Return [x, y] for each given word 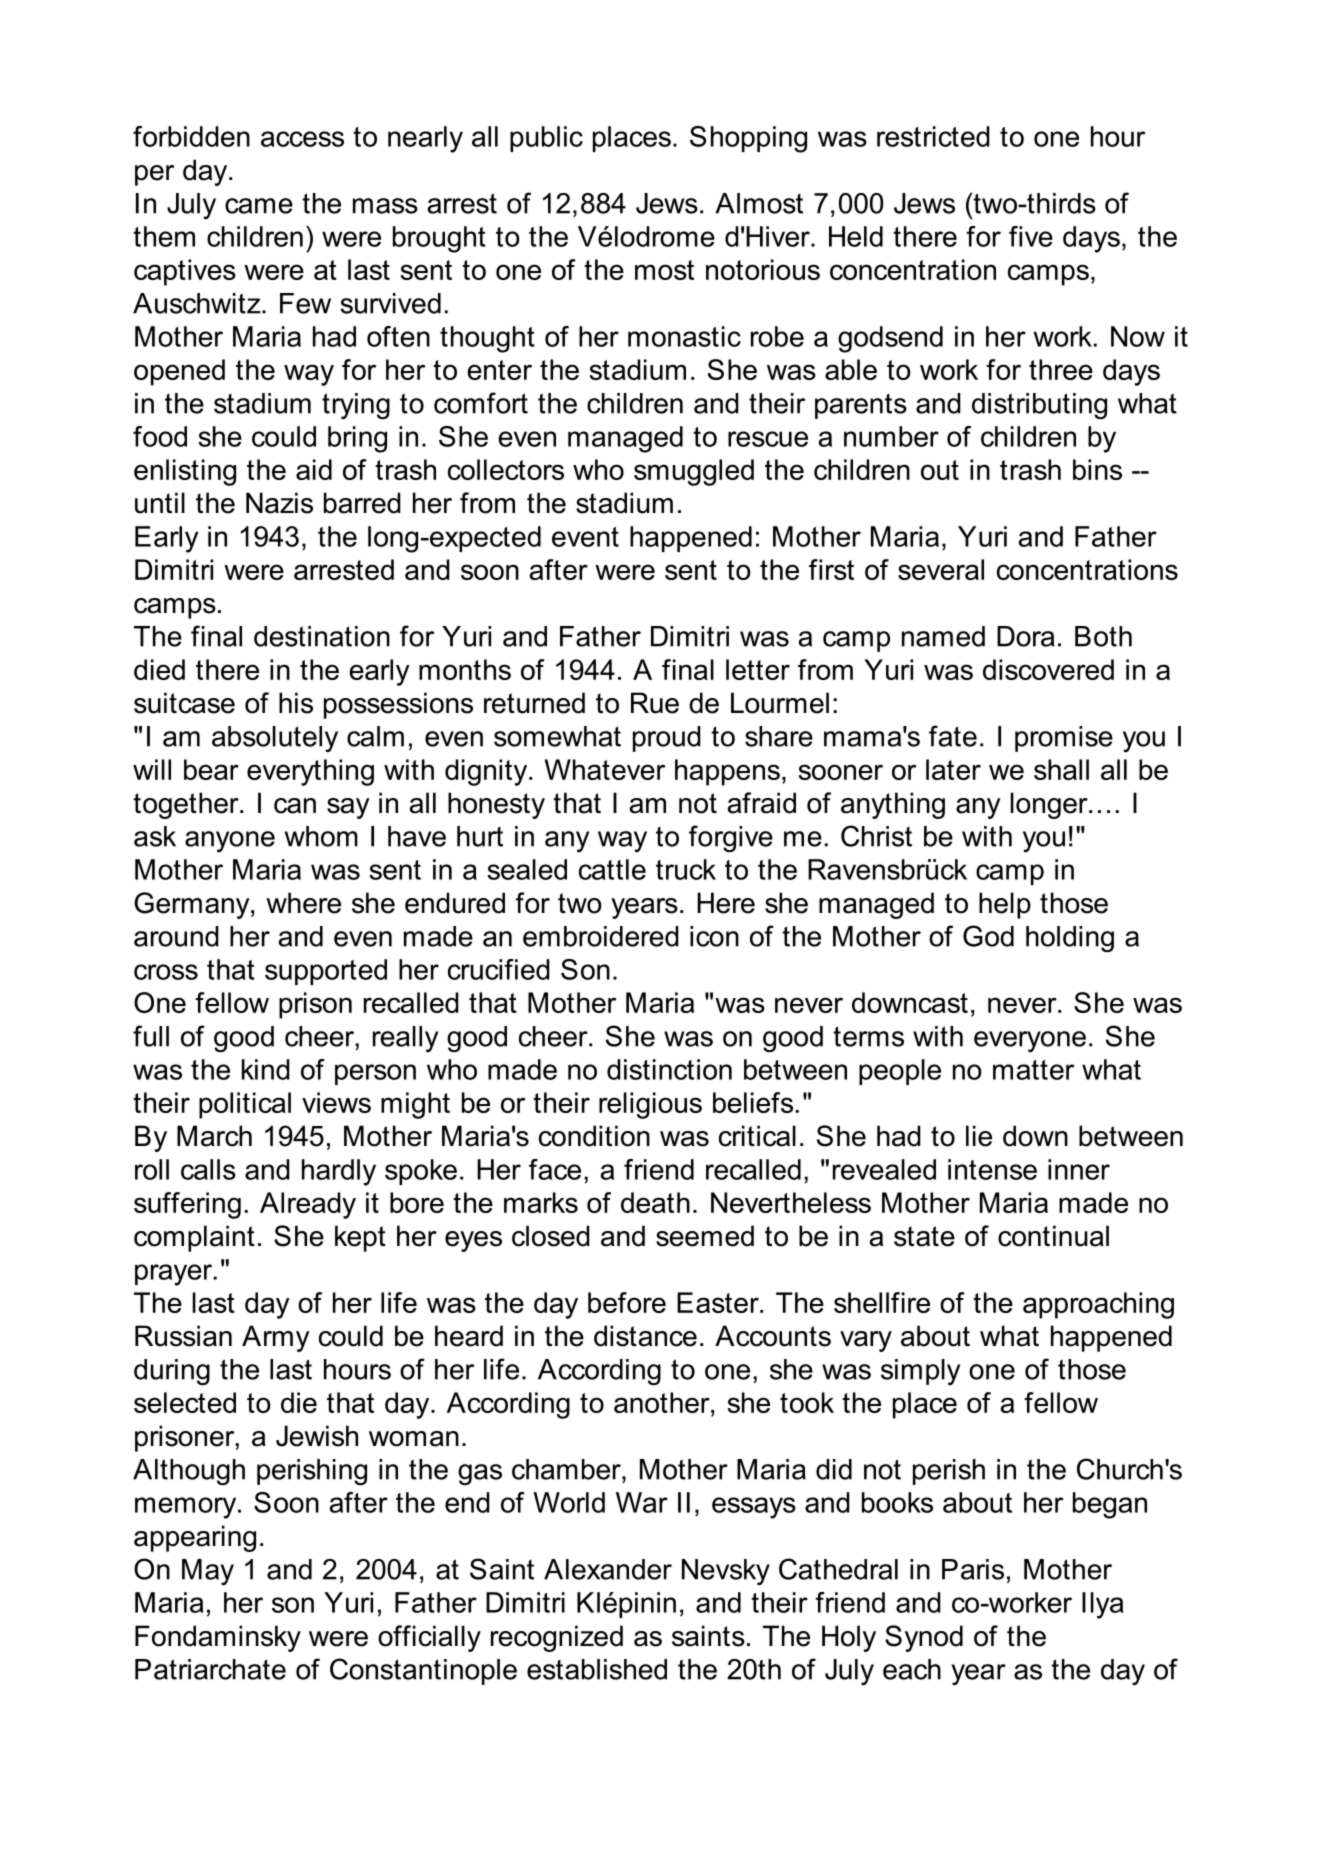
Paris [973, 1569]
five [1031, 236]
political [245, 1105]
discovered [1048, 669]
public [546, 139]
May [208, 1572]
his [296, 703]
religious [650, 1105]
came [259, 206]
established [597, 1669]
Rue [655, 703]
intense [992, 1169]
